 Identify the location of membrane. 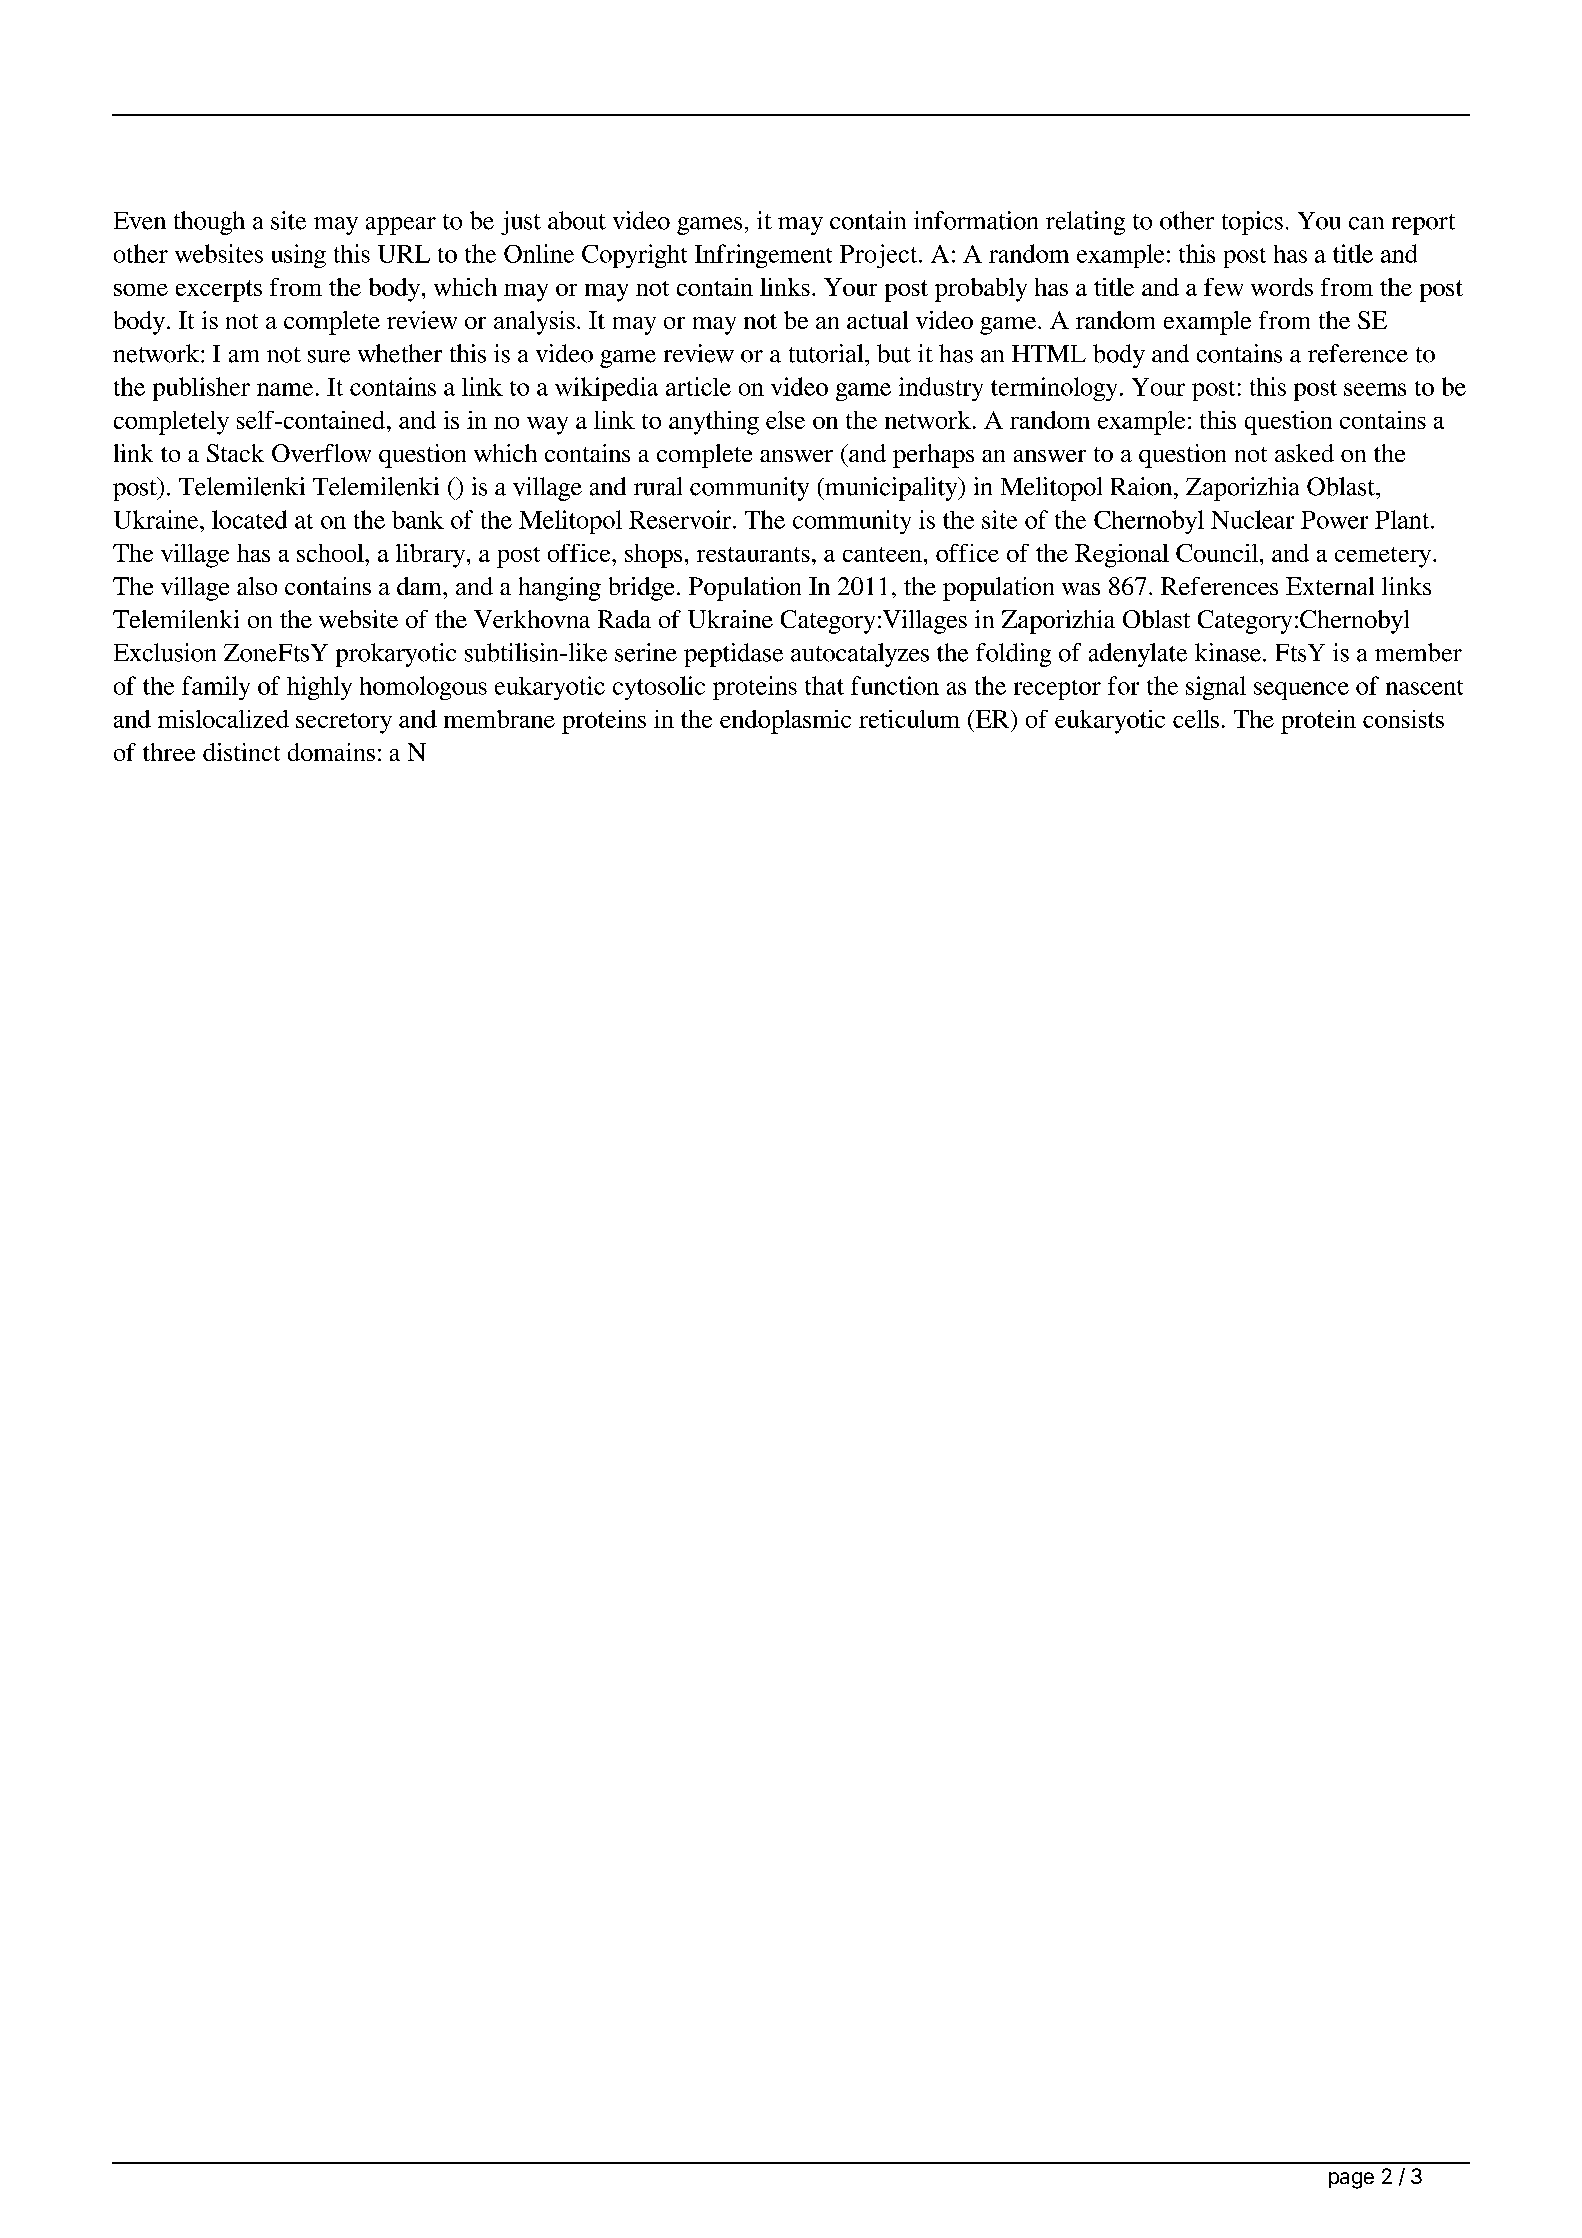
(499, 719).
